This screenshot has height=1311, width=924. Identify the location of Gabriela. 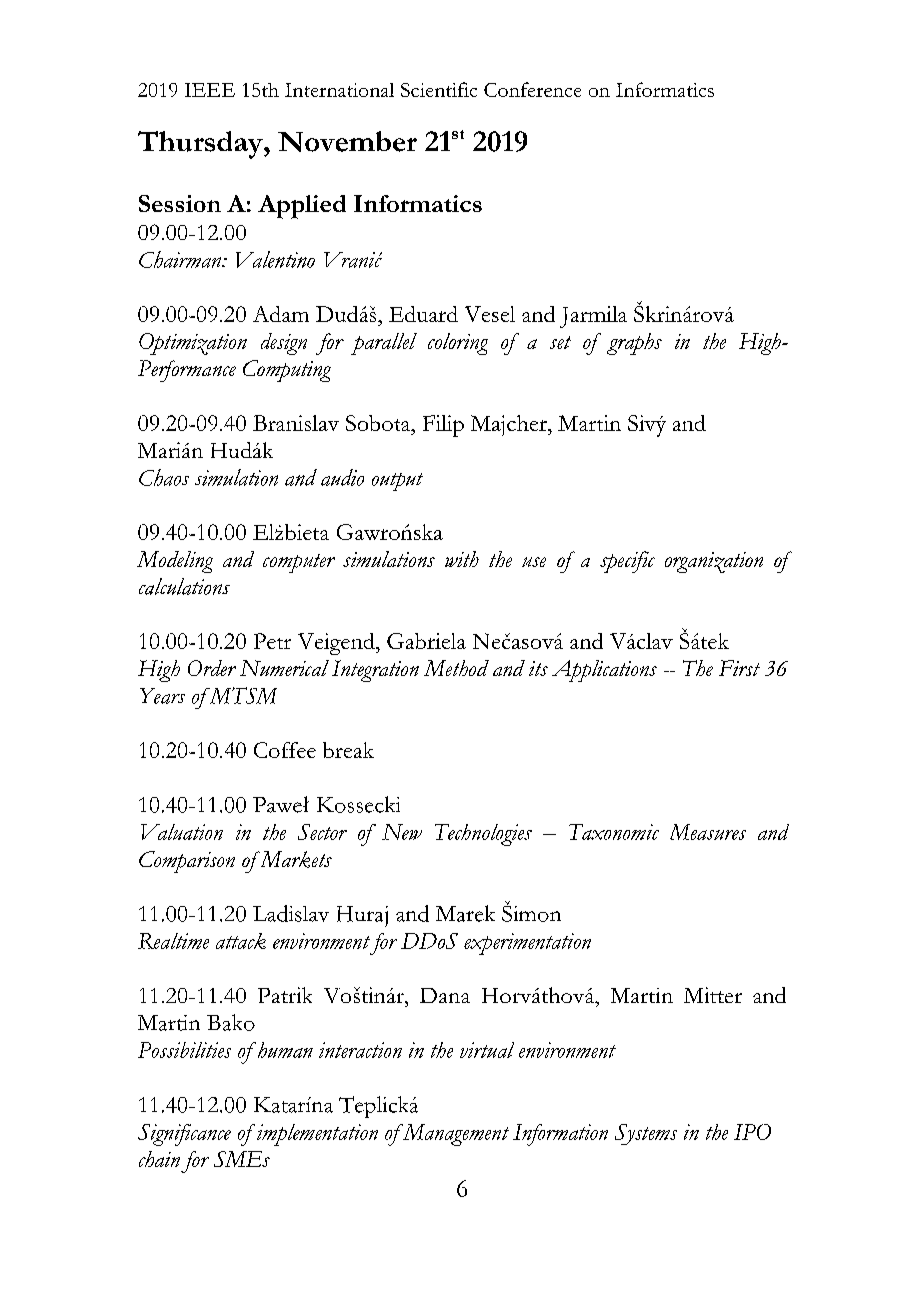
(426, 641).
